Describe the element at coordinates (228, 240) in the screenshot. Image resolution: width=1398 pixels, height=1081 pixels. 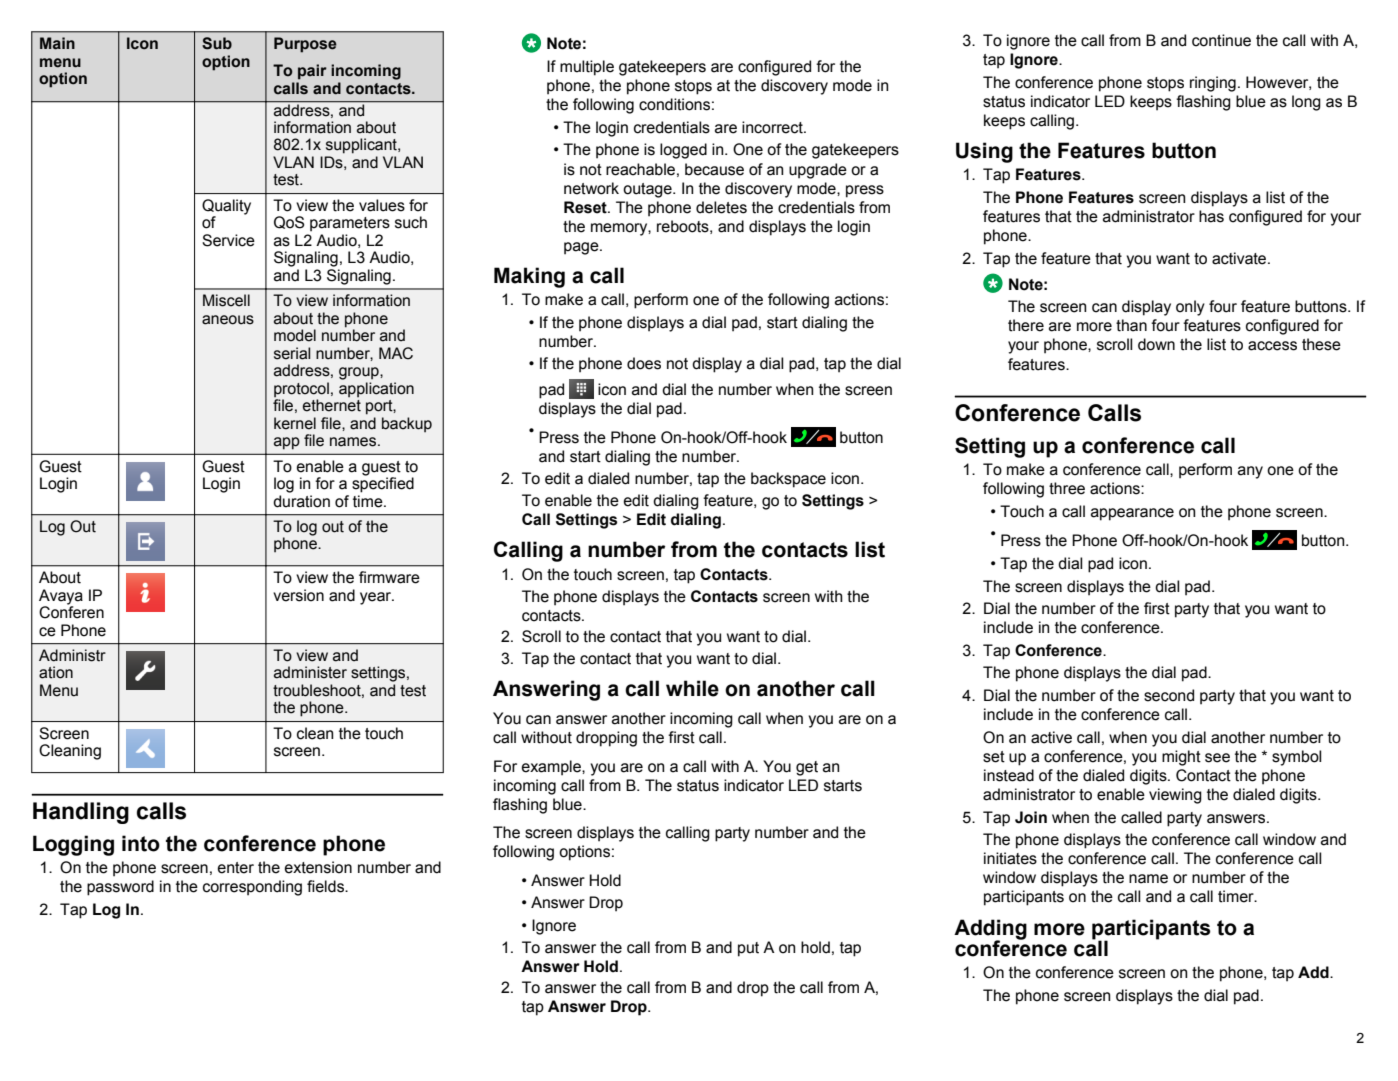
I see `Service` at that location.
